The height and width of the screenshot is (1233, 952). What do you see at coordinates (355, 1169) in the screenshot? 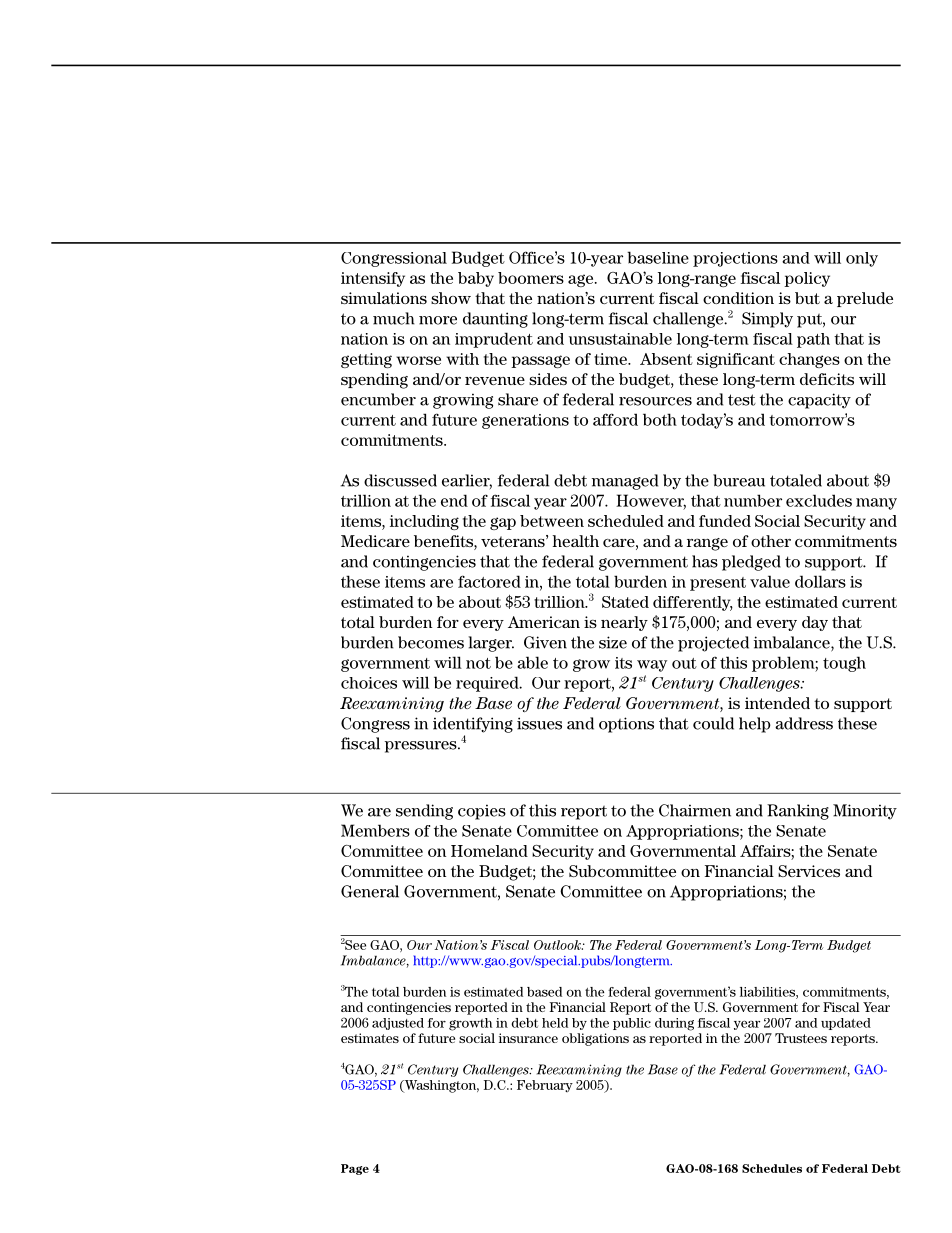
I see `Page` at bounding box center [355, 1169].
